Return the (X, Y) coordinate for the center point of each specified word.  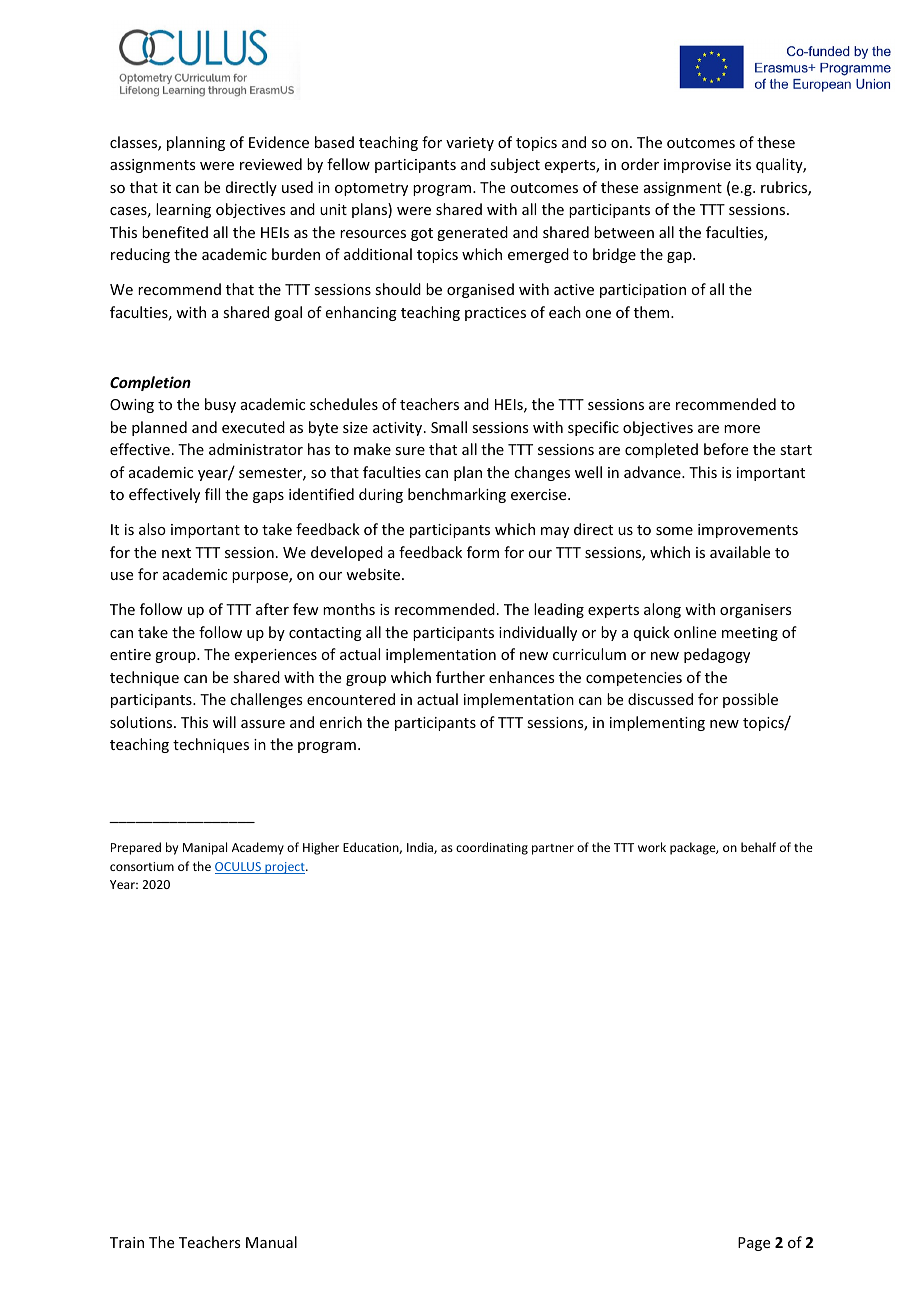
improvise (697, 166)
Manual (271, 1242)
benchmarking (457, 495)
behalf (758, 847)
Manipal (205, 848)
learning (183, 210)
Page (754, 1244)
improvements (748, 531)
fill (212, 494)
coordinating (492, 848)
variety (470, 144)
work (652, 847)
